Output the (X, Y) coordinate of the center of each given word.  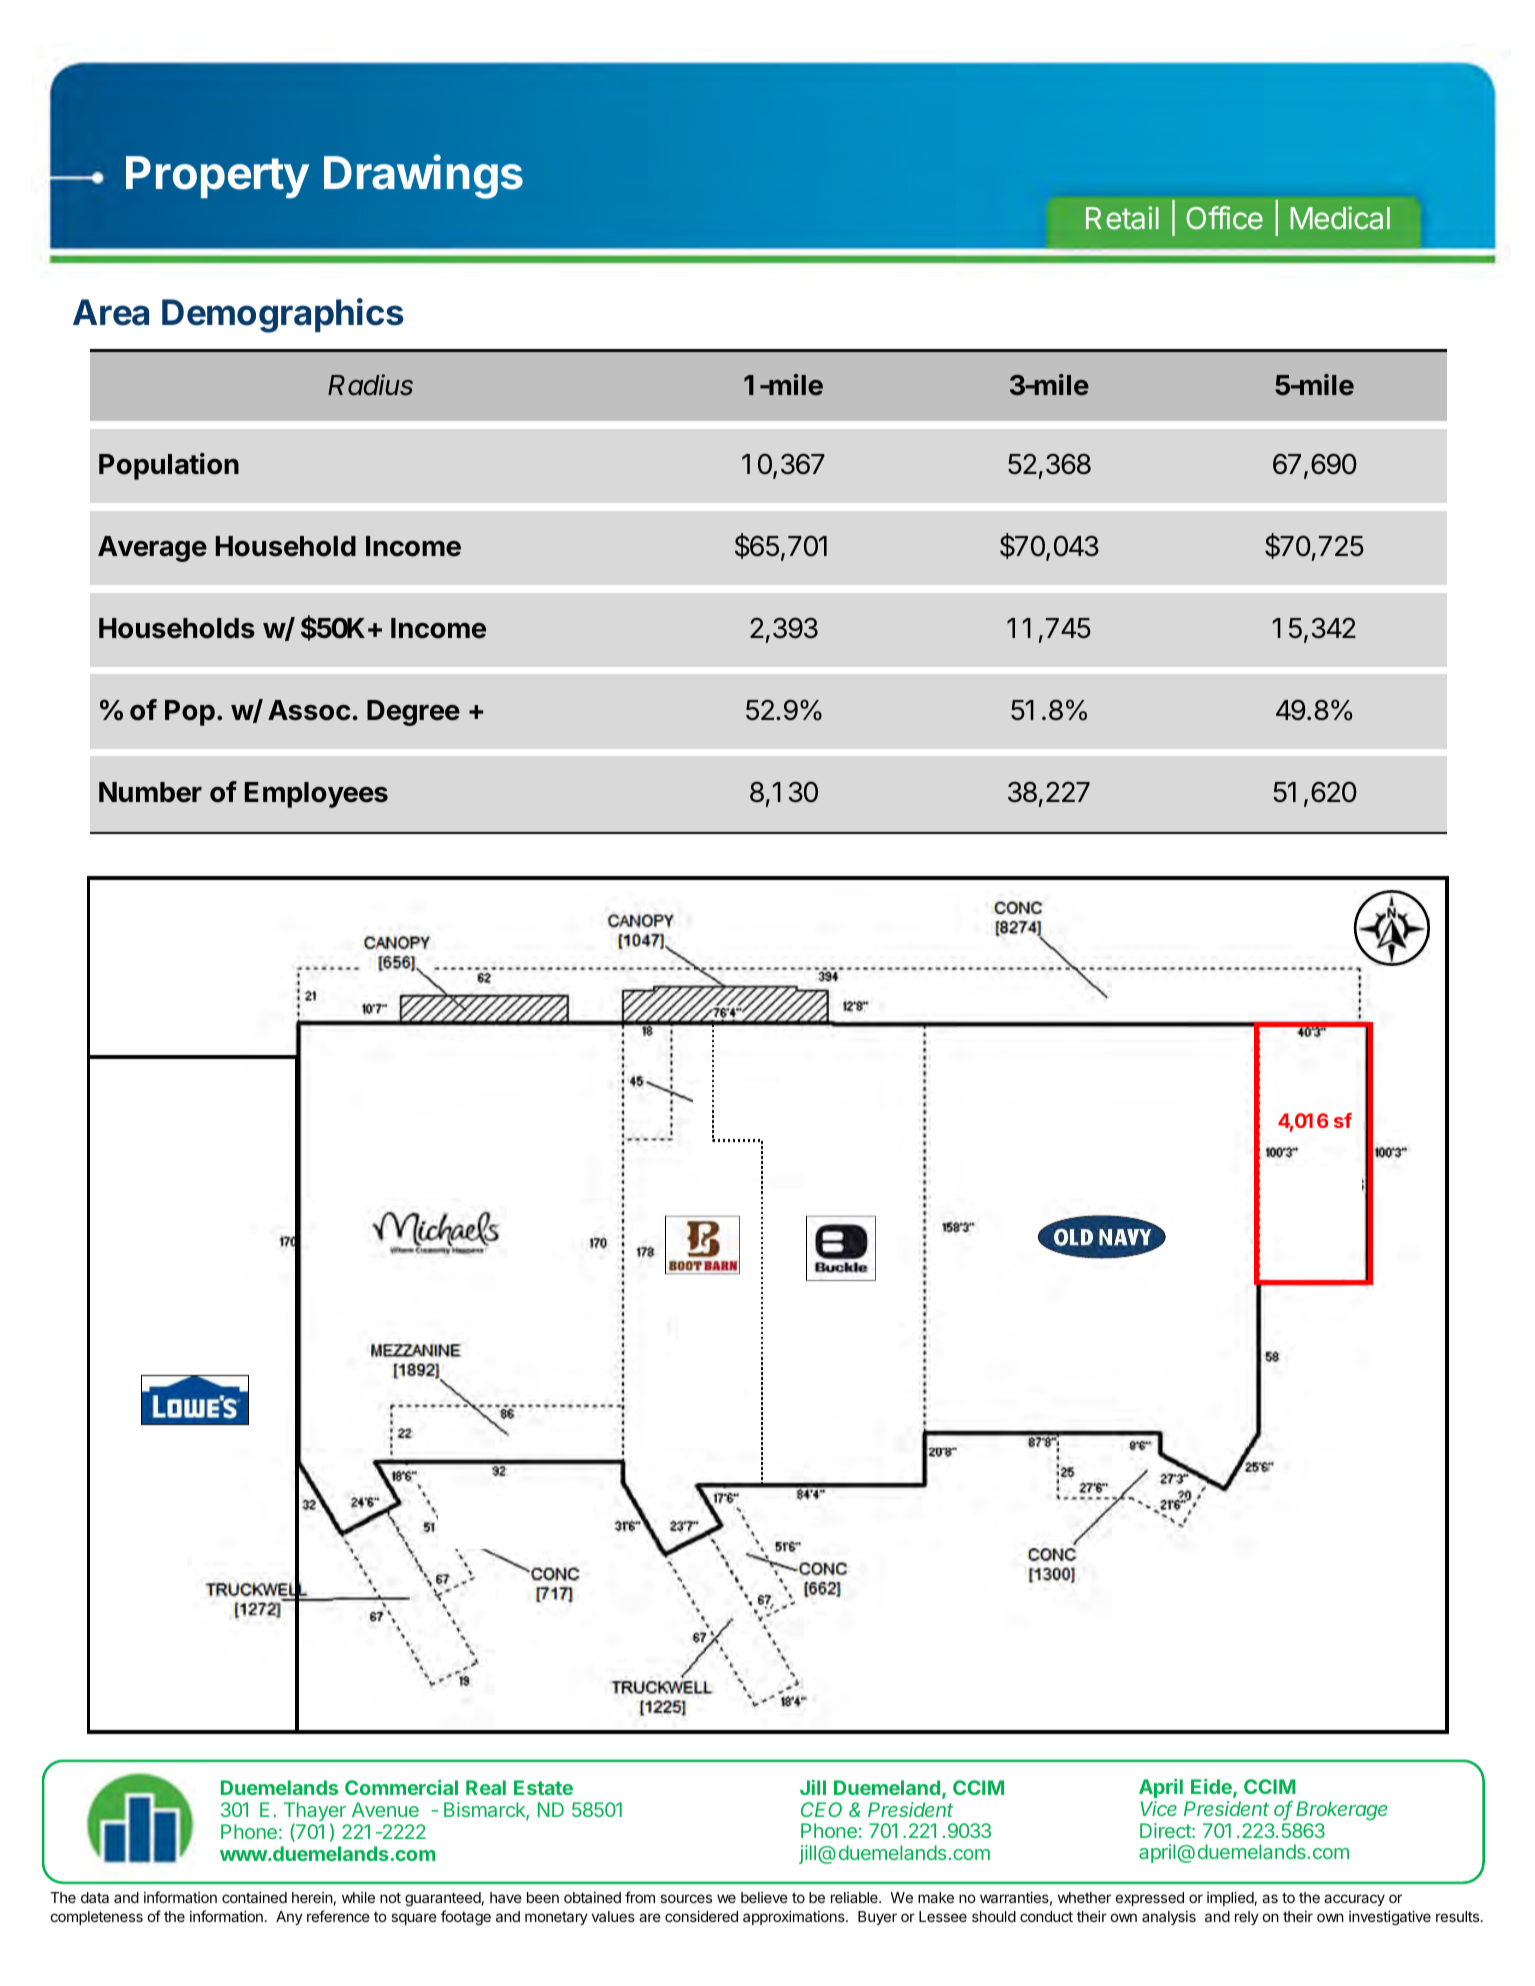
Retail (1122, 217)
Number (150, 792)
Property (217, 177)
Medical (1340, 218)
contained (254, 1897)
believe (764, 1897)
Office (1224, 218)
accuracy (1354, 1900)
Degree (413, 713)
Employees (316, 795)
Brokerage (1341, 1810)
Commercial (401, 1787)
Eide (1212, 1788)
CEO (821, 1809)
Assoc (309, 710)
